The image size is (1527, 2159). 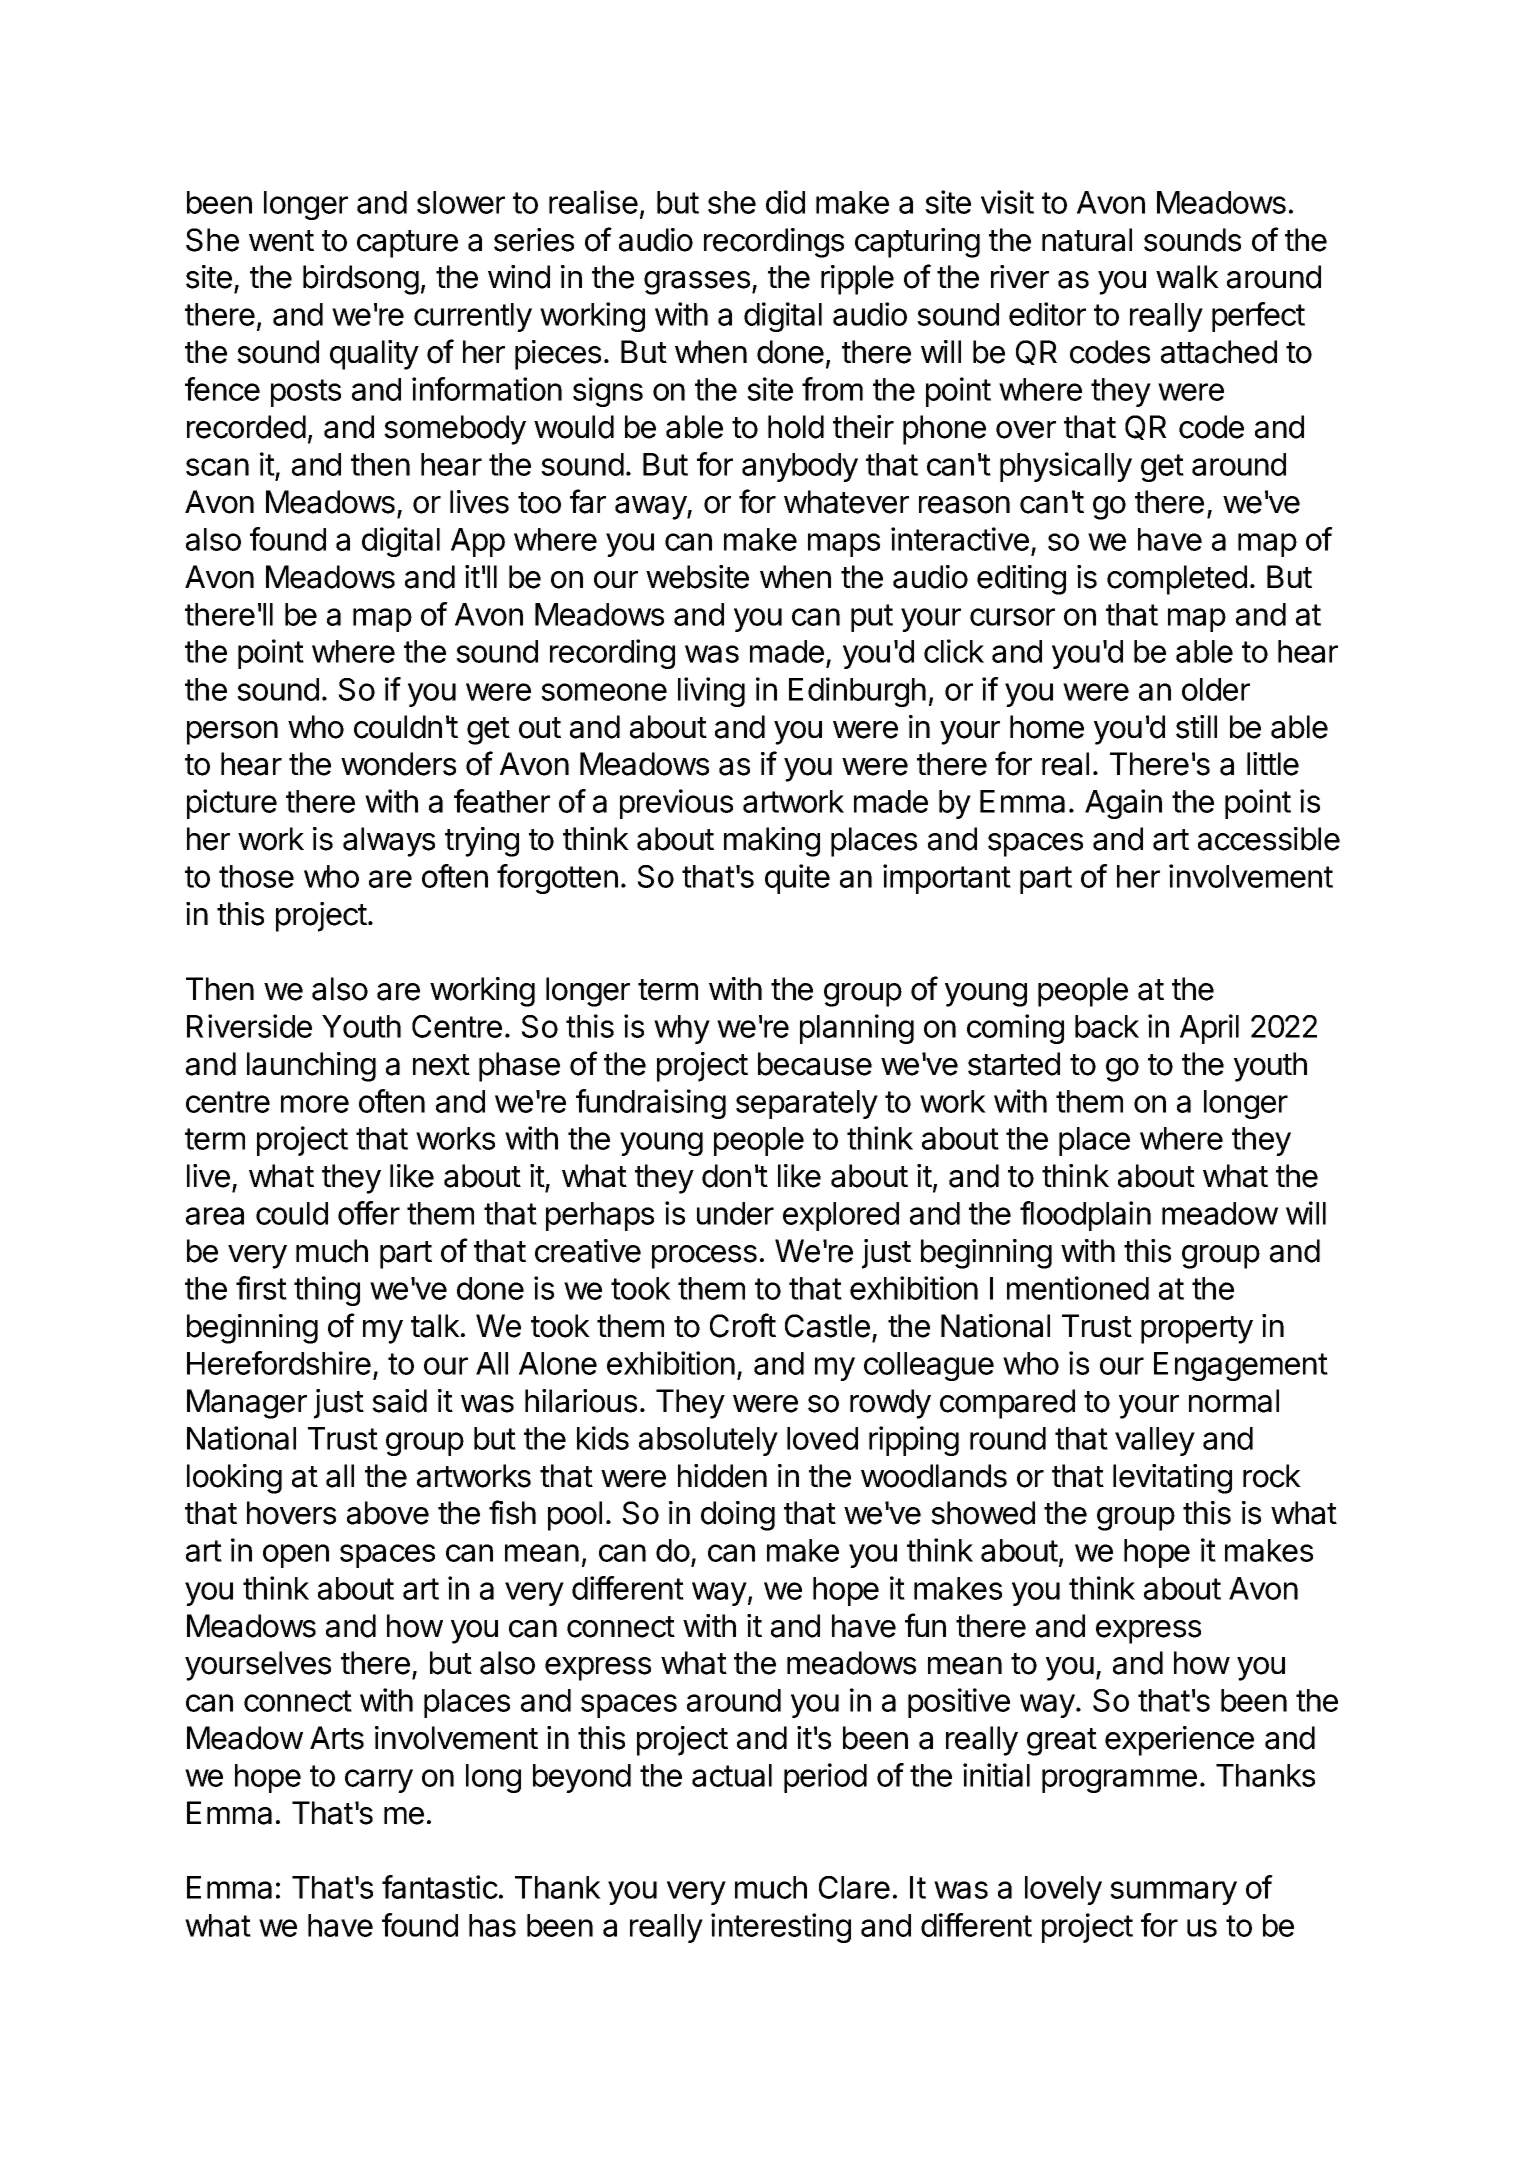 What do you see at coordinates (743, 1325) in the document?
I see `Croft` at bounding box center [743, 1325].
